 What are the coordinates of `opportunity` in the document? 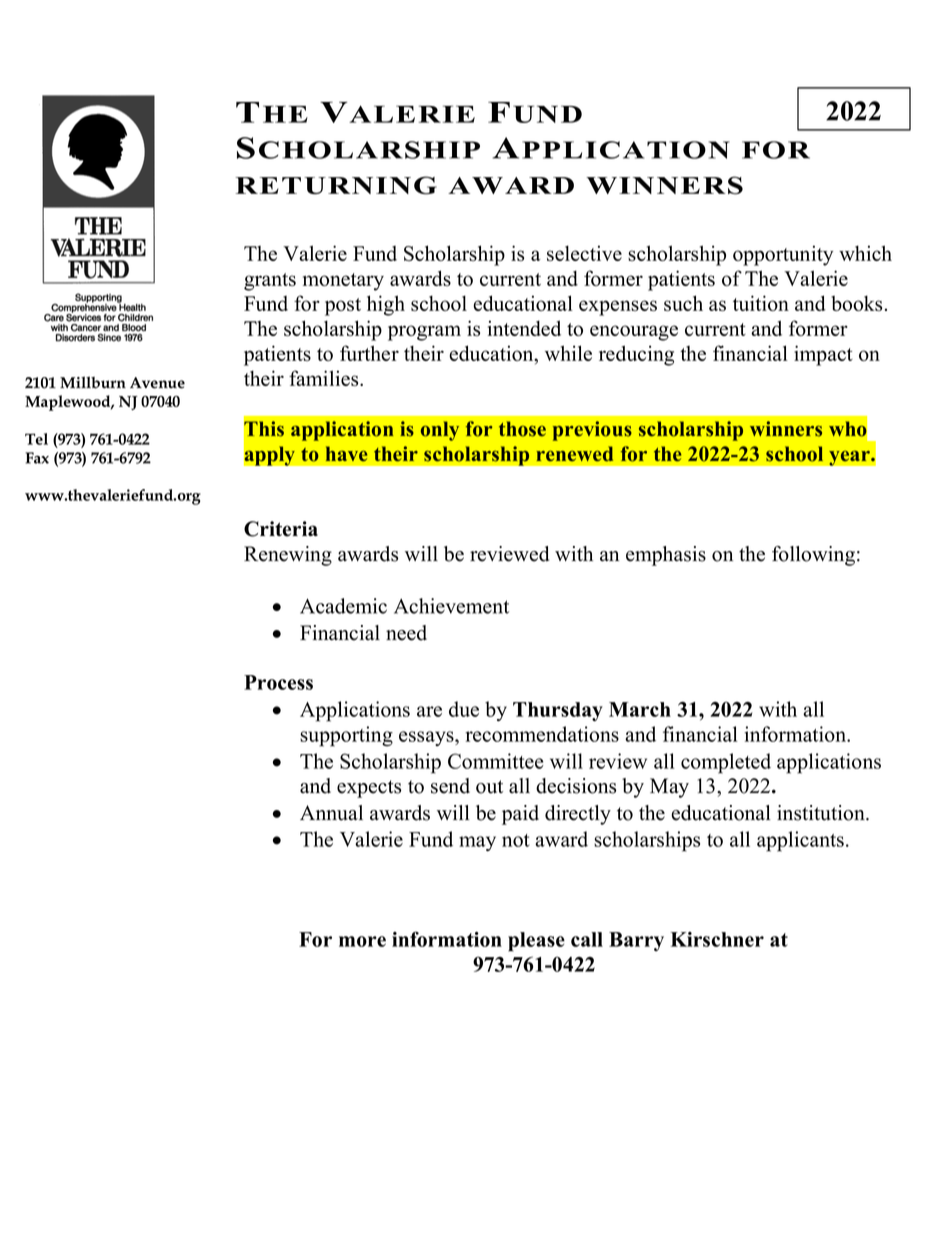 It's located at (783, 255).
